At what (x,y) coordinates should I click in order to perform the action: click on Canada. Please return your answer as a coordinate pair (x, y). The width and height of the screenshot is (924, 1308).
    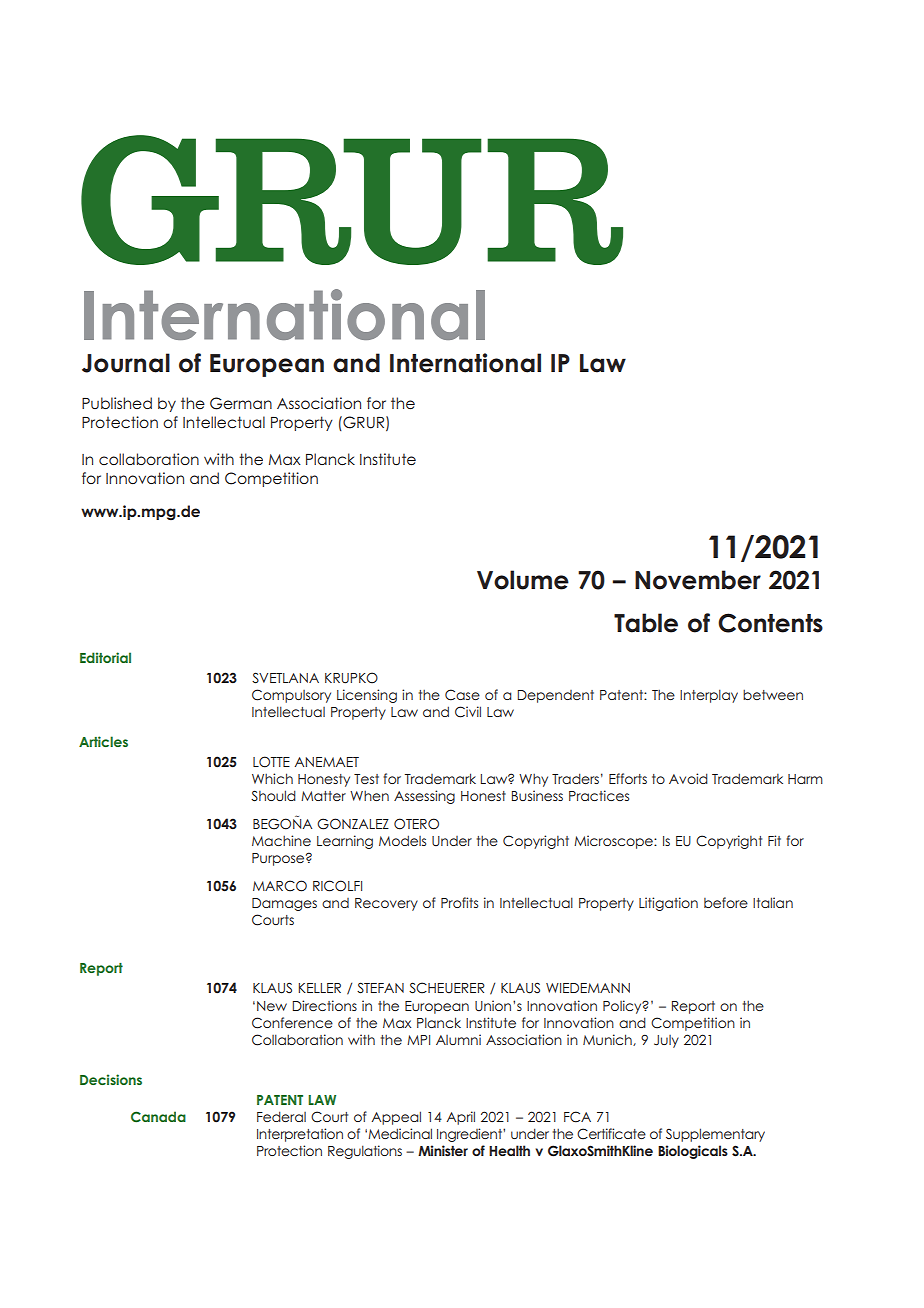
    Looking at the image, I should click on (158, 1117).
